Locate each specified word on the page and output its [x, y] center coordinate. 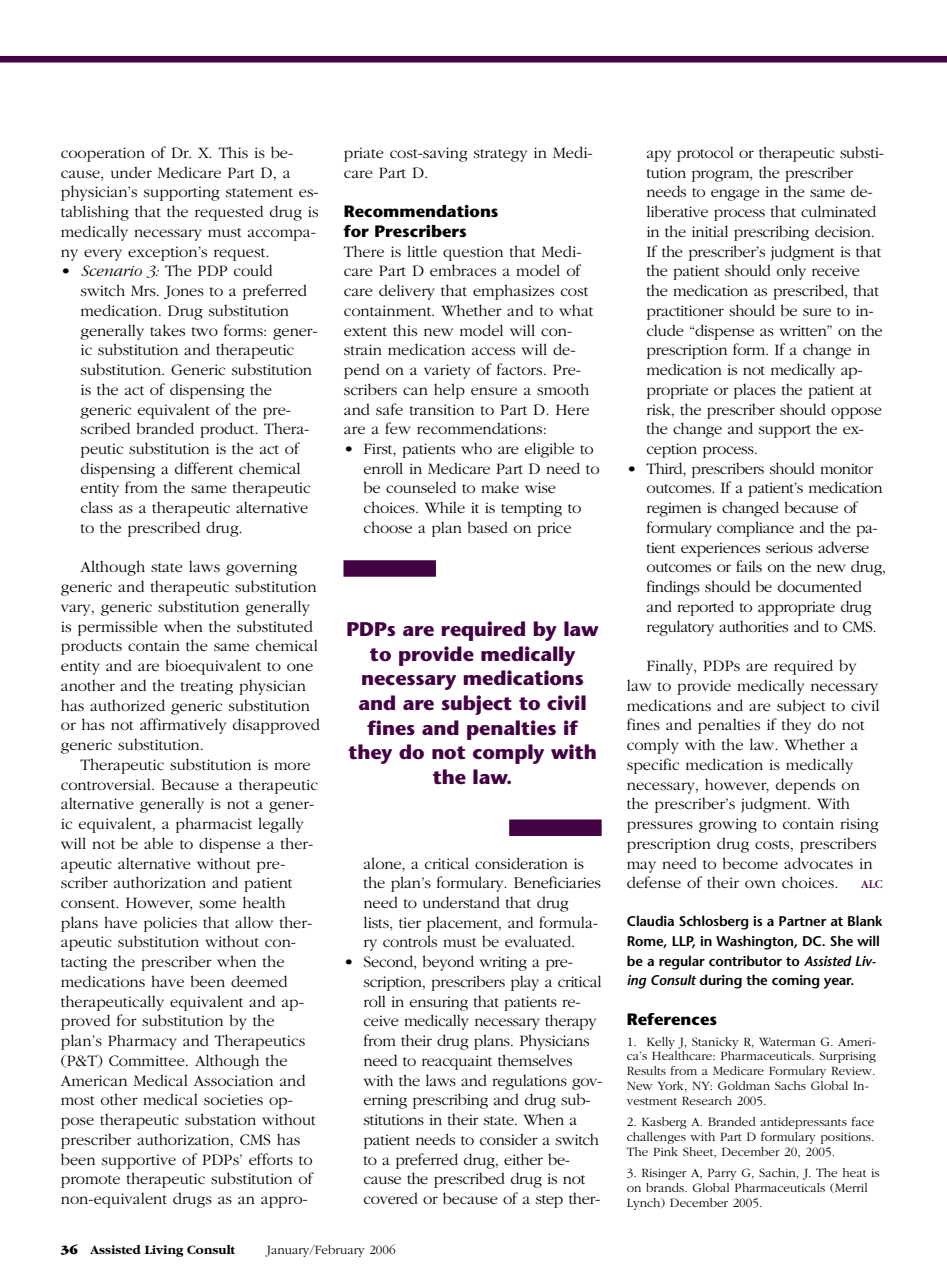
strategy [500, 155]
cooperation [103, 154]
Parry [722, 1174]
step [549, 1201]
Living [164, 1251]
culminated [838, 211]
